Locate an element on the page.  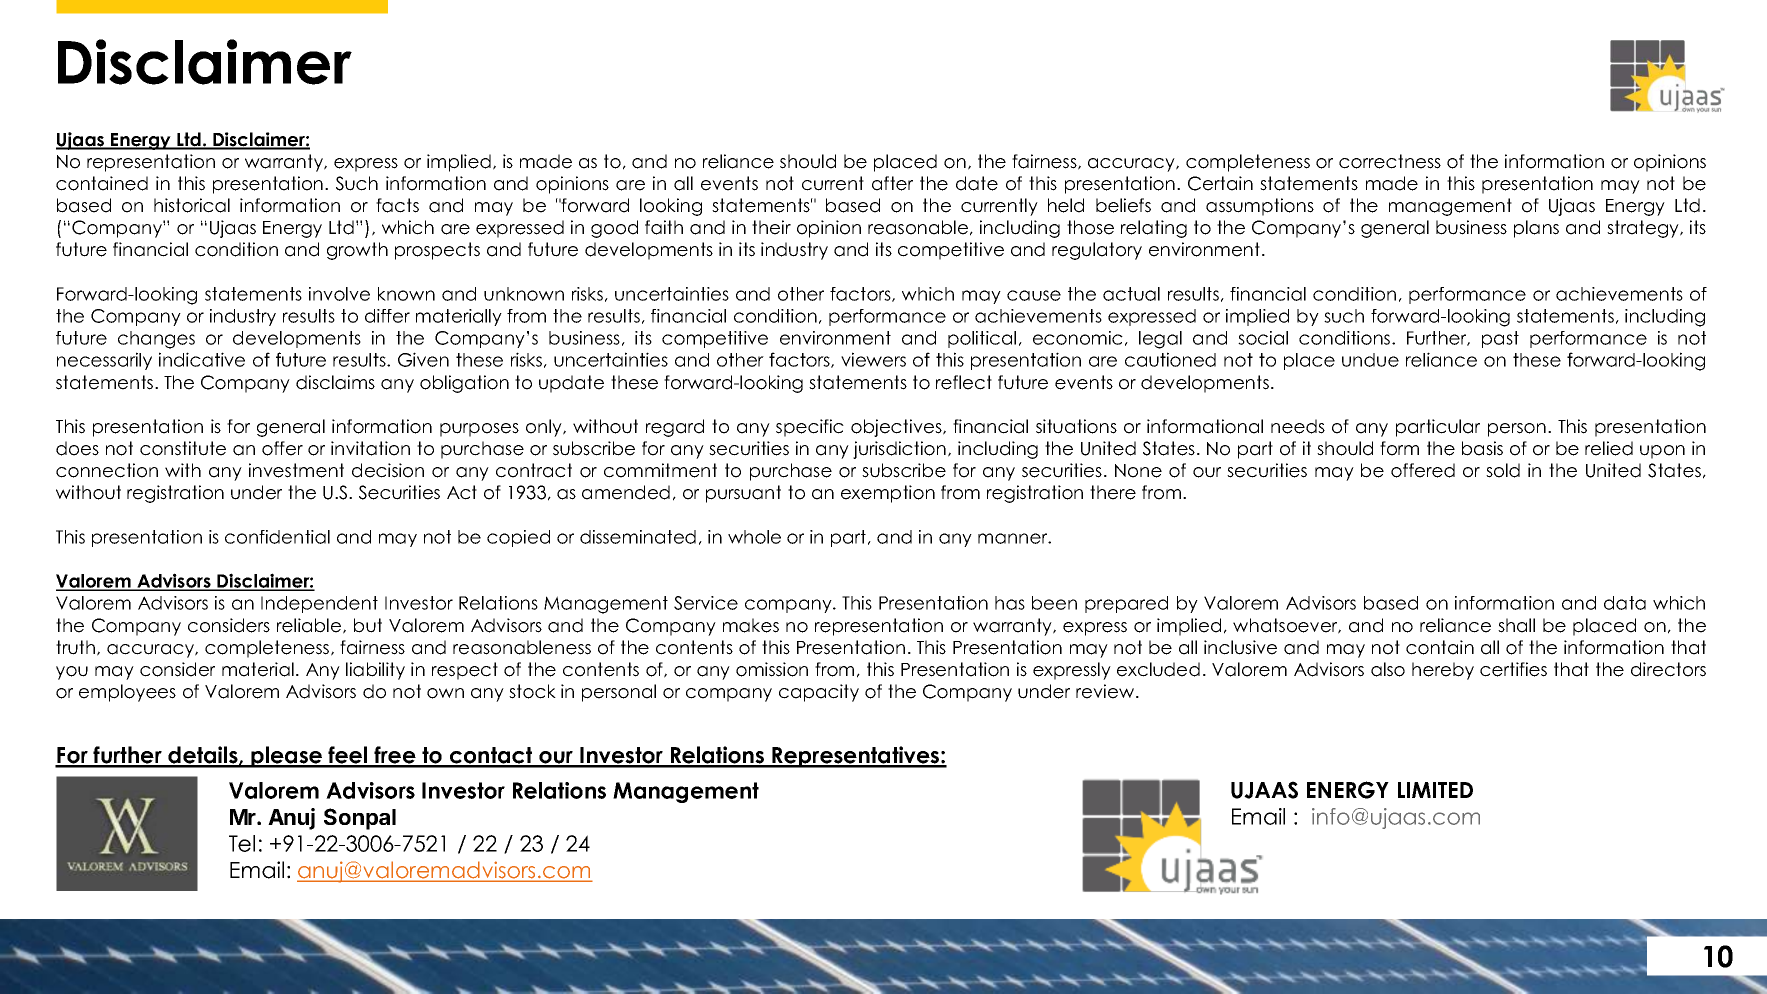
LIMITED is located at coordinates (1435, 790).
